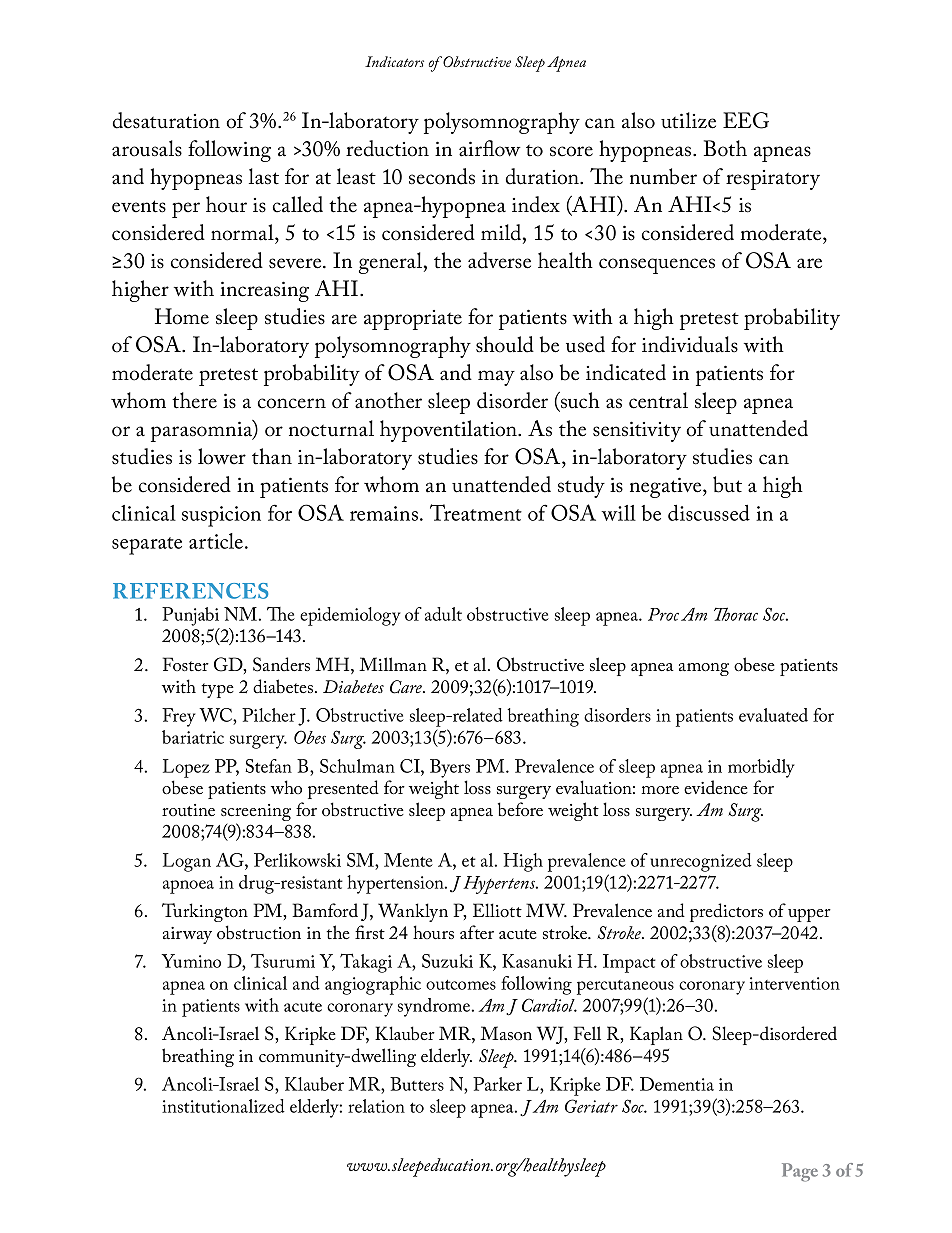  I want to click on Proc, so click(663, 614).
